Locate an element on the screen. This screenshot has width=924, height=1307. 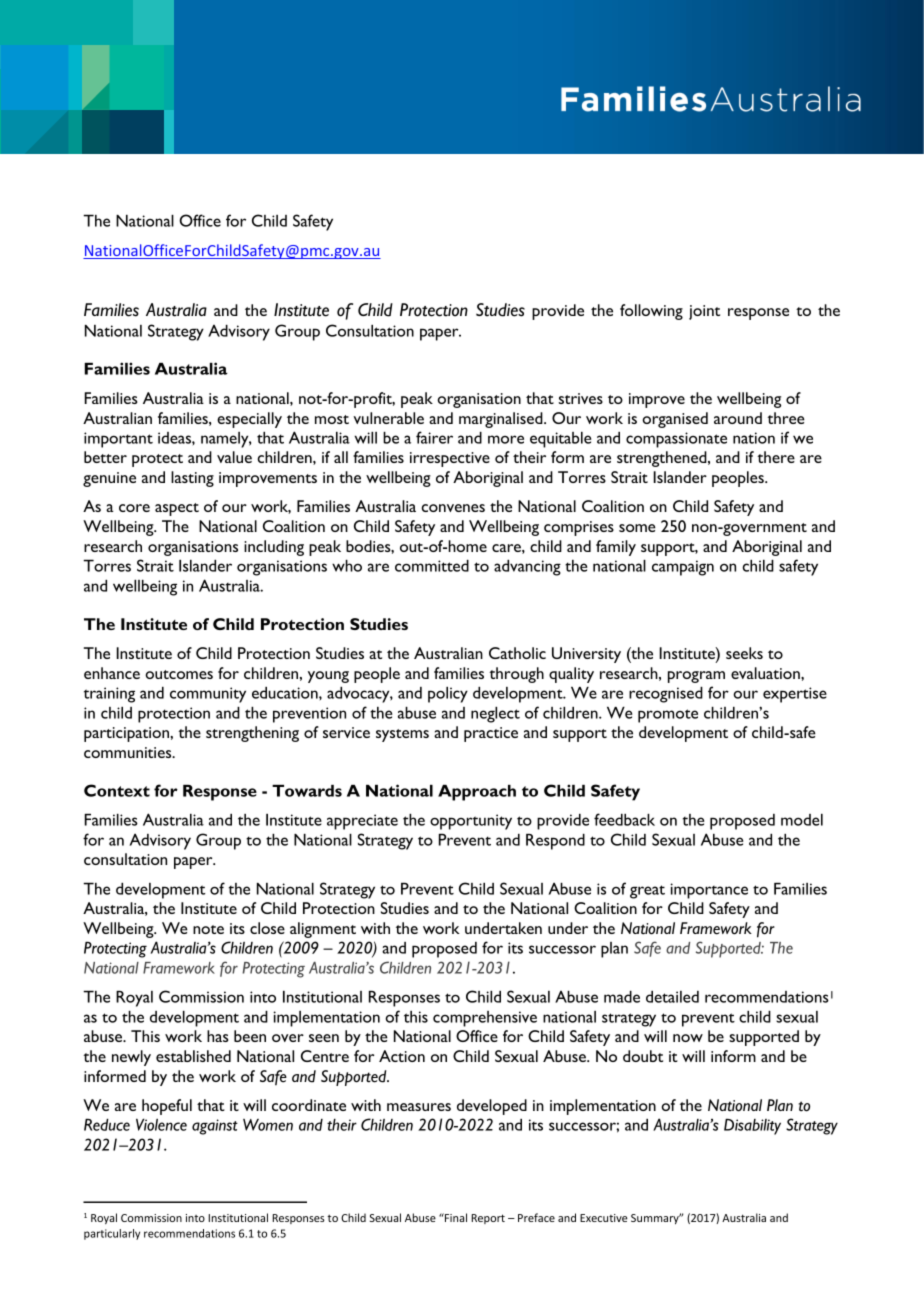
has is located at coordinates (218, 1036).
